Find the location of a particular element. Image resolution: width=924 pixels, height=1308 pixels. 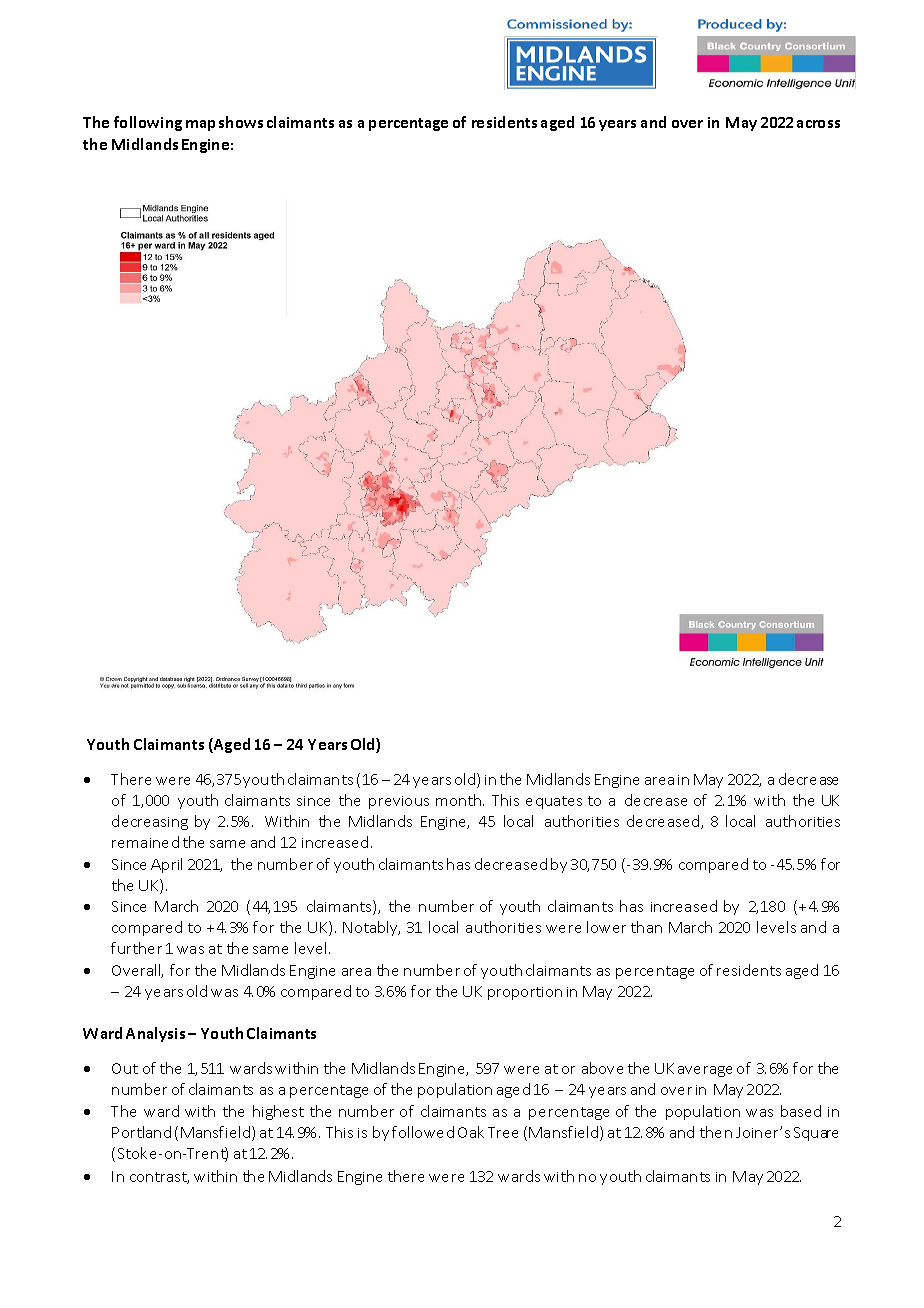

remained is located at coordinates (145, 842).
